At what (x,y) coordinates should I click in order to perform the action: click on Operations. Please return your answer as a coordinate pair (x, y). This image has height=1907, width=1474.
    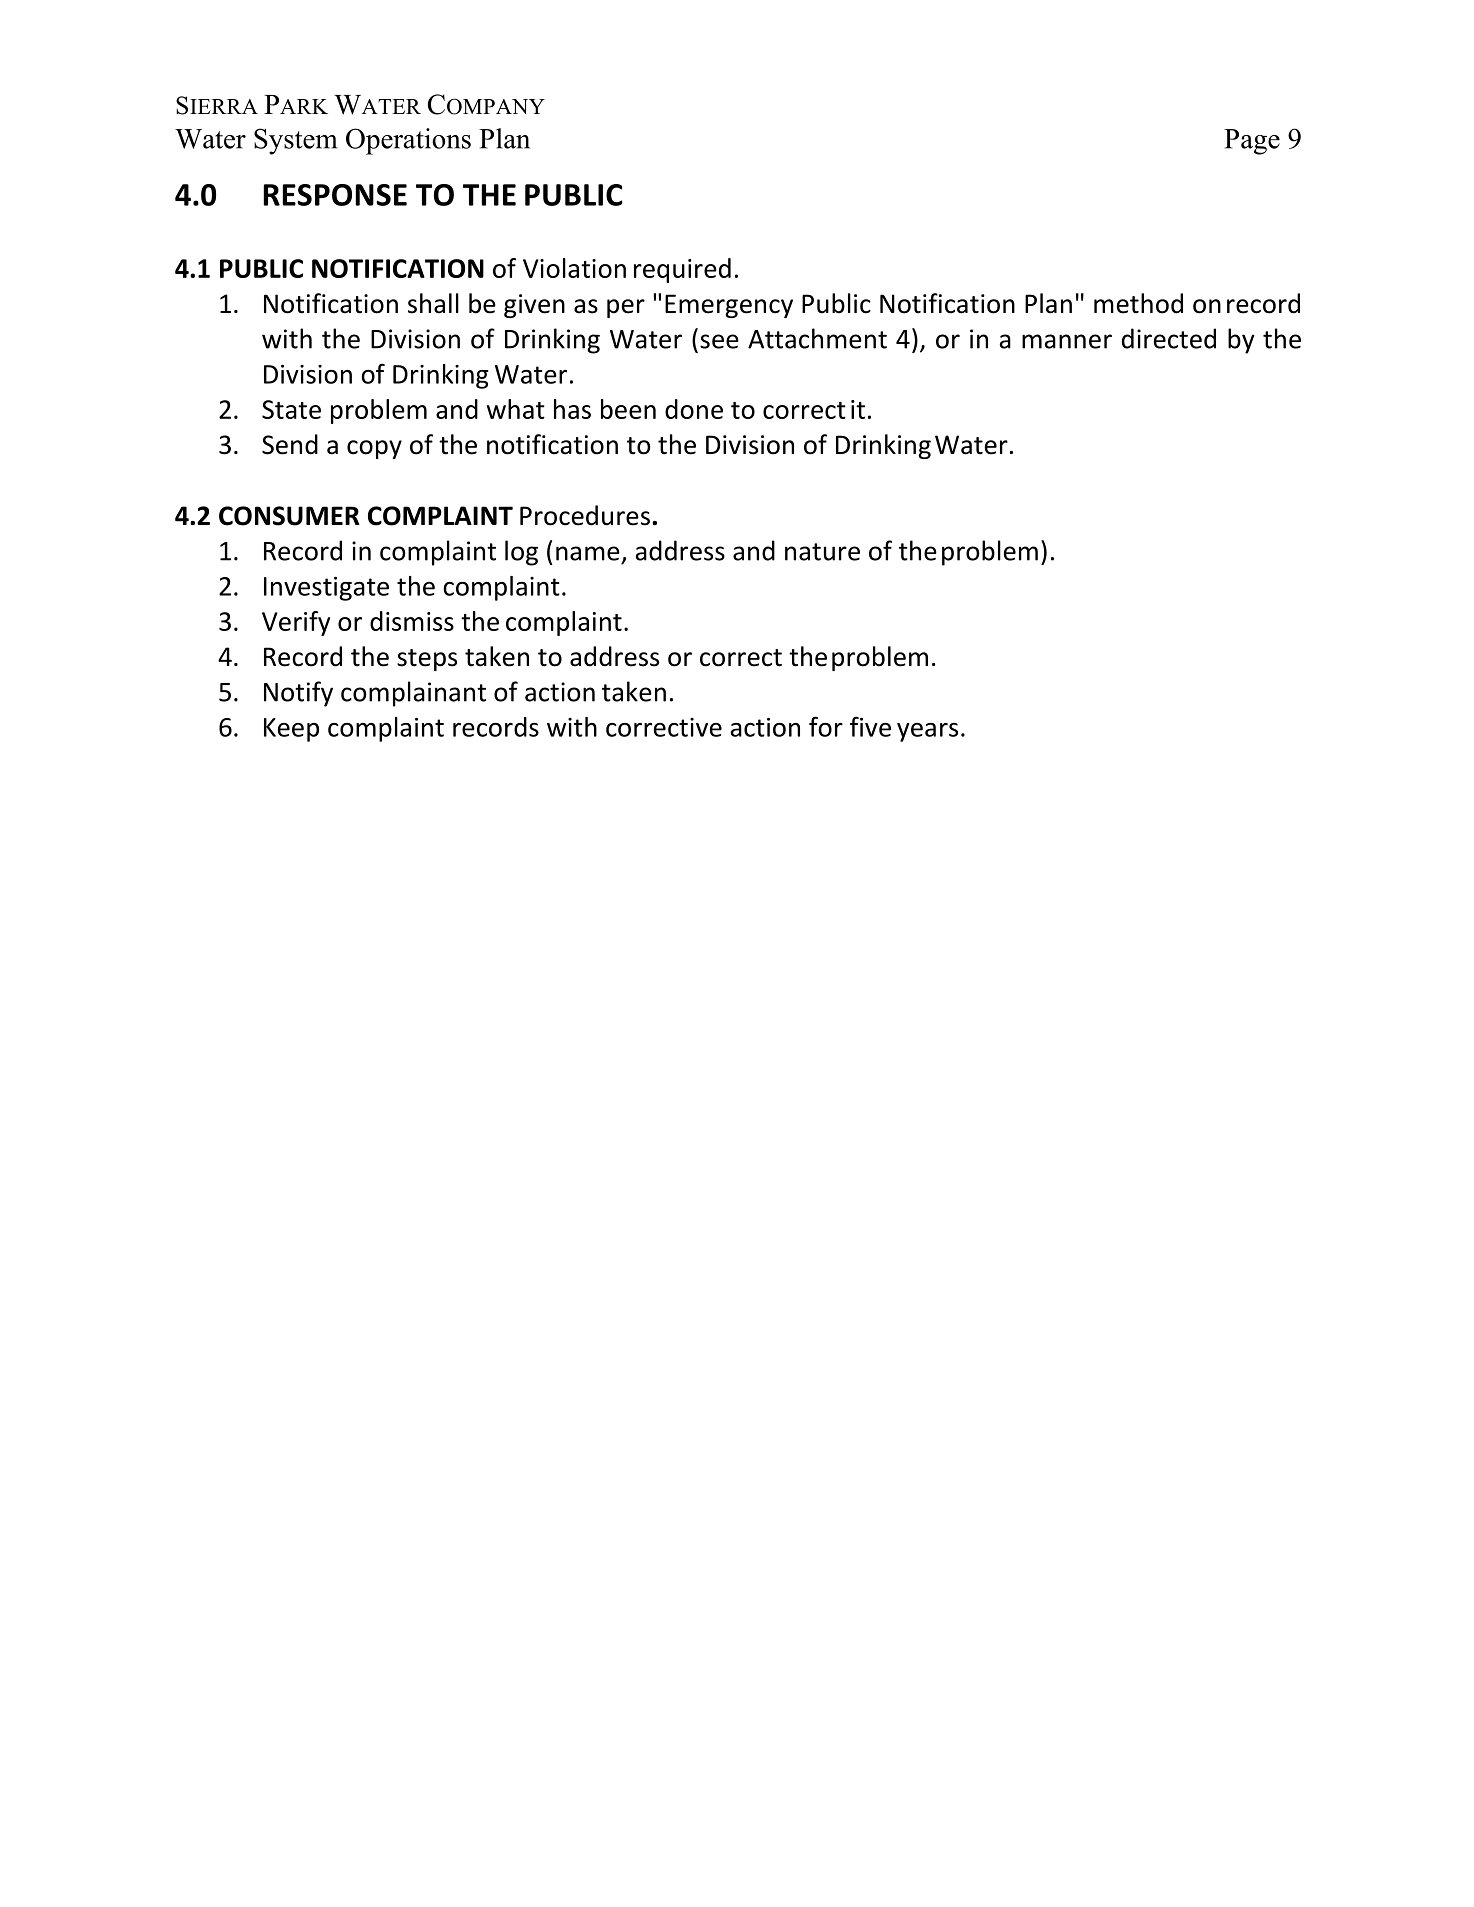
    Looking at the image, I should click on (408, 141).
